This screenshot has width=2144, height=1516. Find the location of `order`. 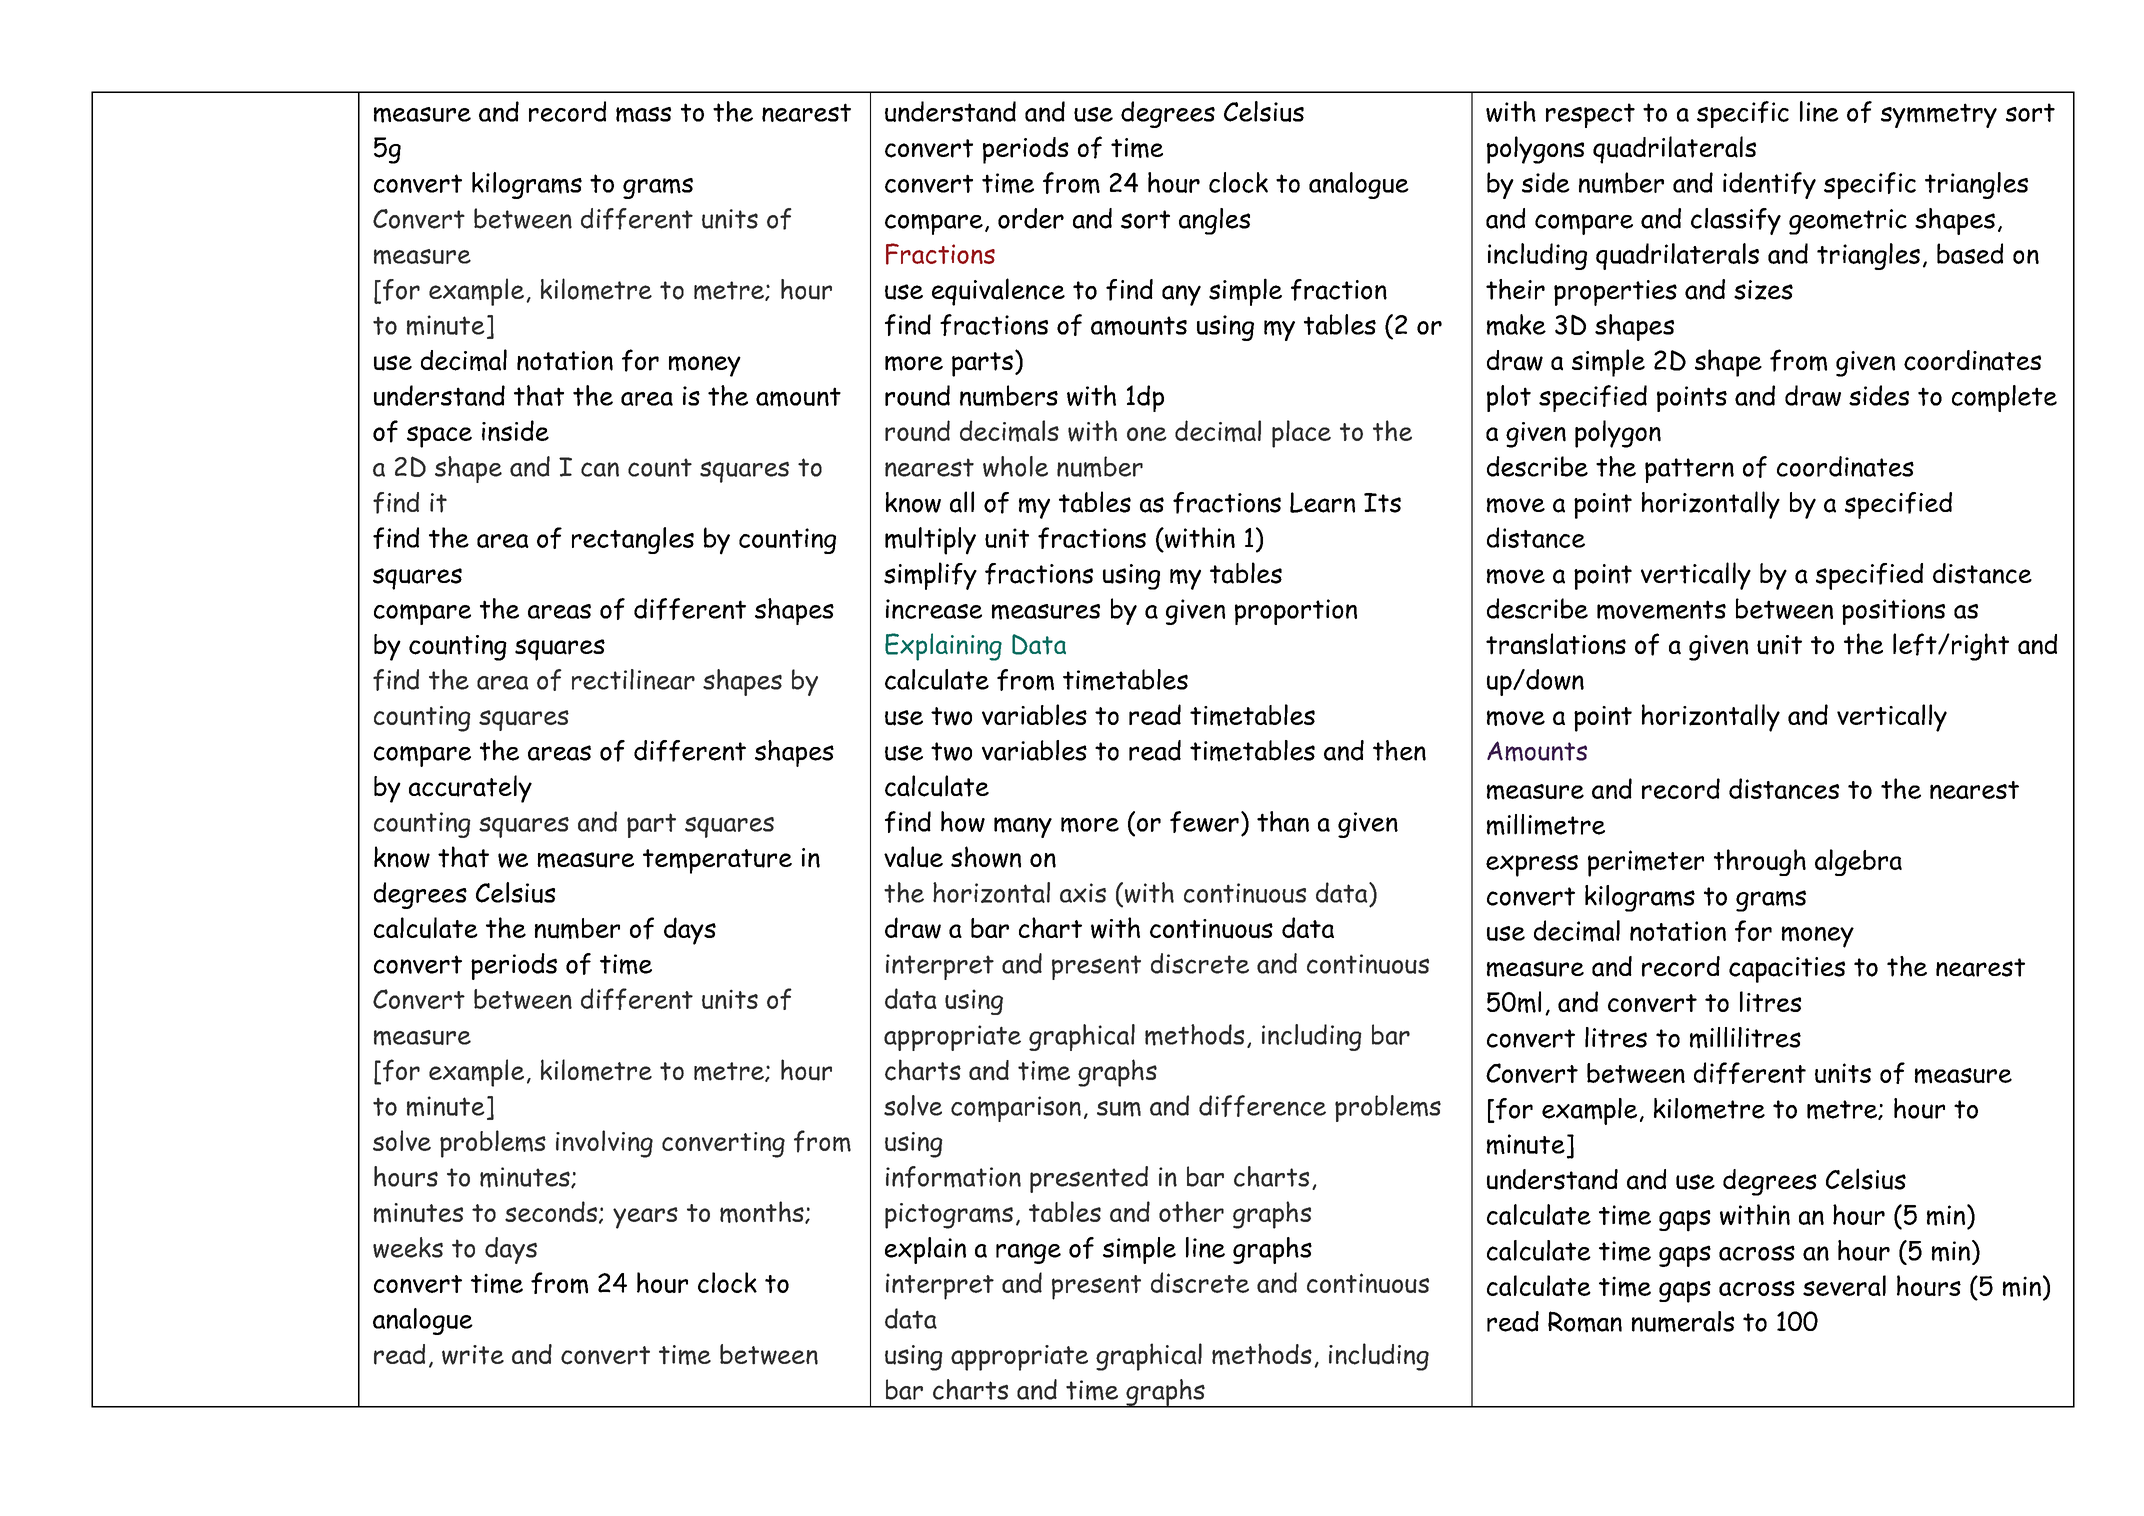

order is located at coordinates (1031, 218).
